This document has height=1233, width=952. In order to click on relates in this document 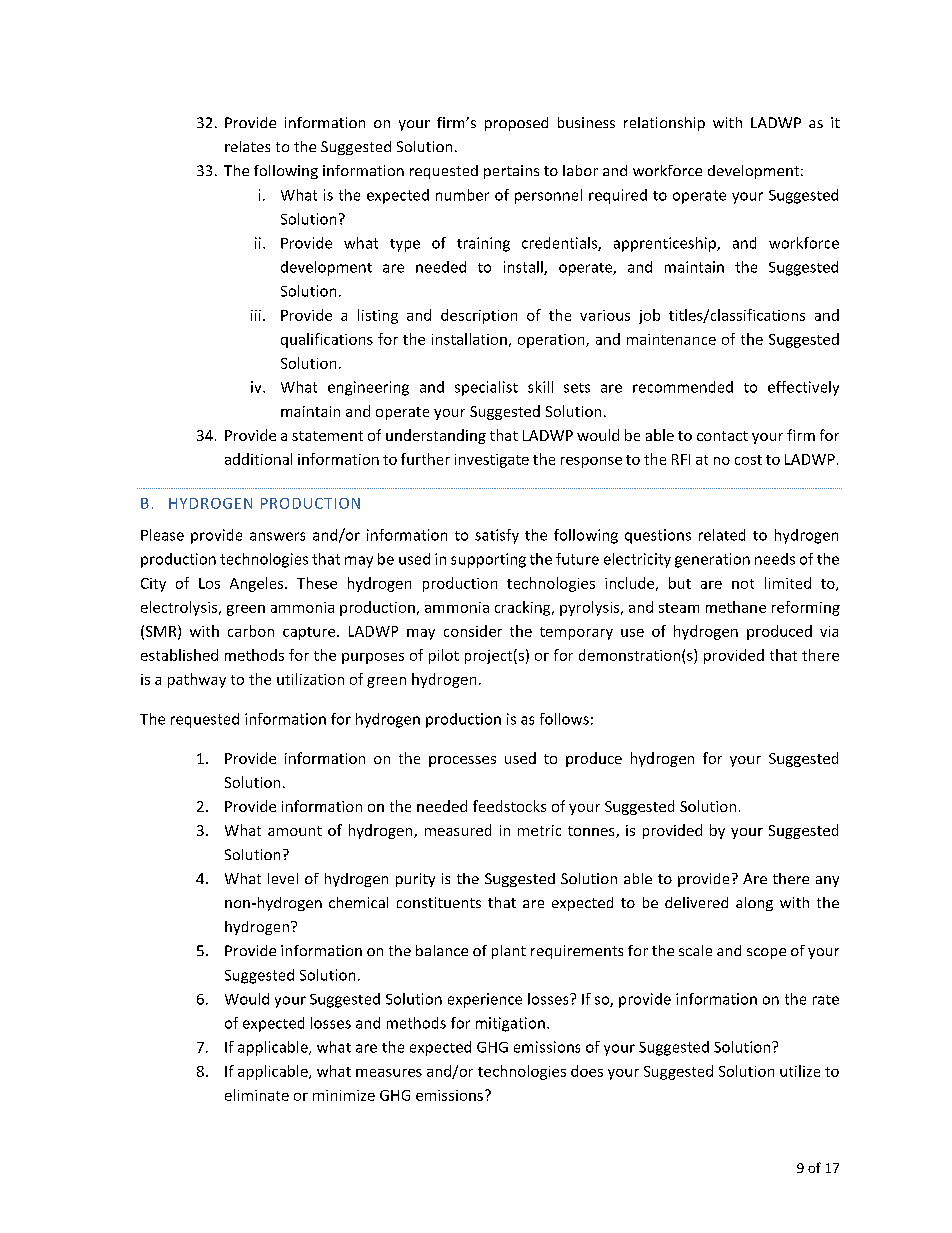, I will do `click(247, 146)`.
